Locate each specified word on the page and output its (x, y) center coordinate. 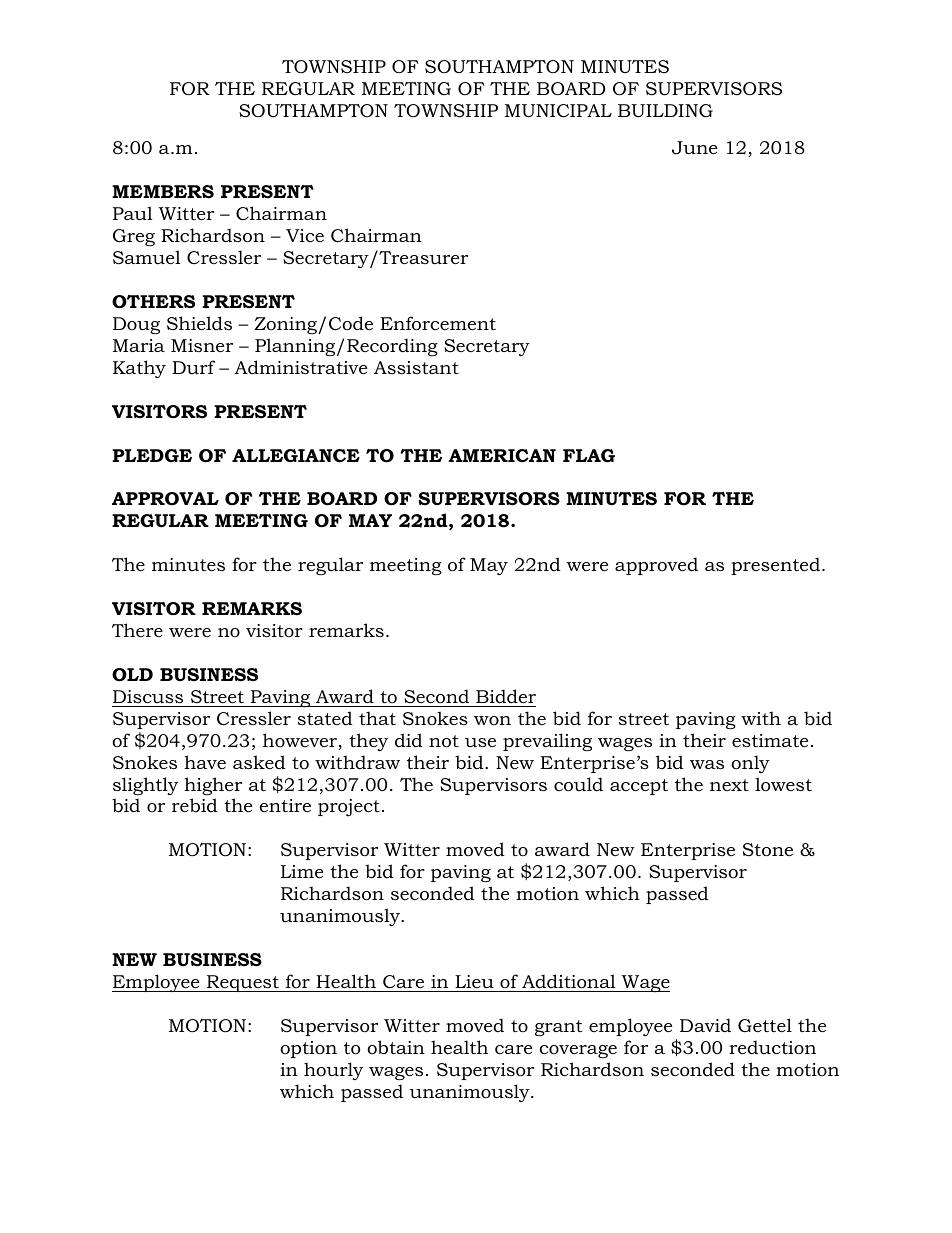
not (444, 741)
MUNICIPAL (558, 111)
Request (243, 983)
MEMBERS (163, 192)
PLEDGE (152, 456)
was (707, 764)
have (205, 762)
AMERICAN (502, 456)
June (694, 147)
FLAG (589, 456)
